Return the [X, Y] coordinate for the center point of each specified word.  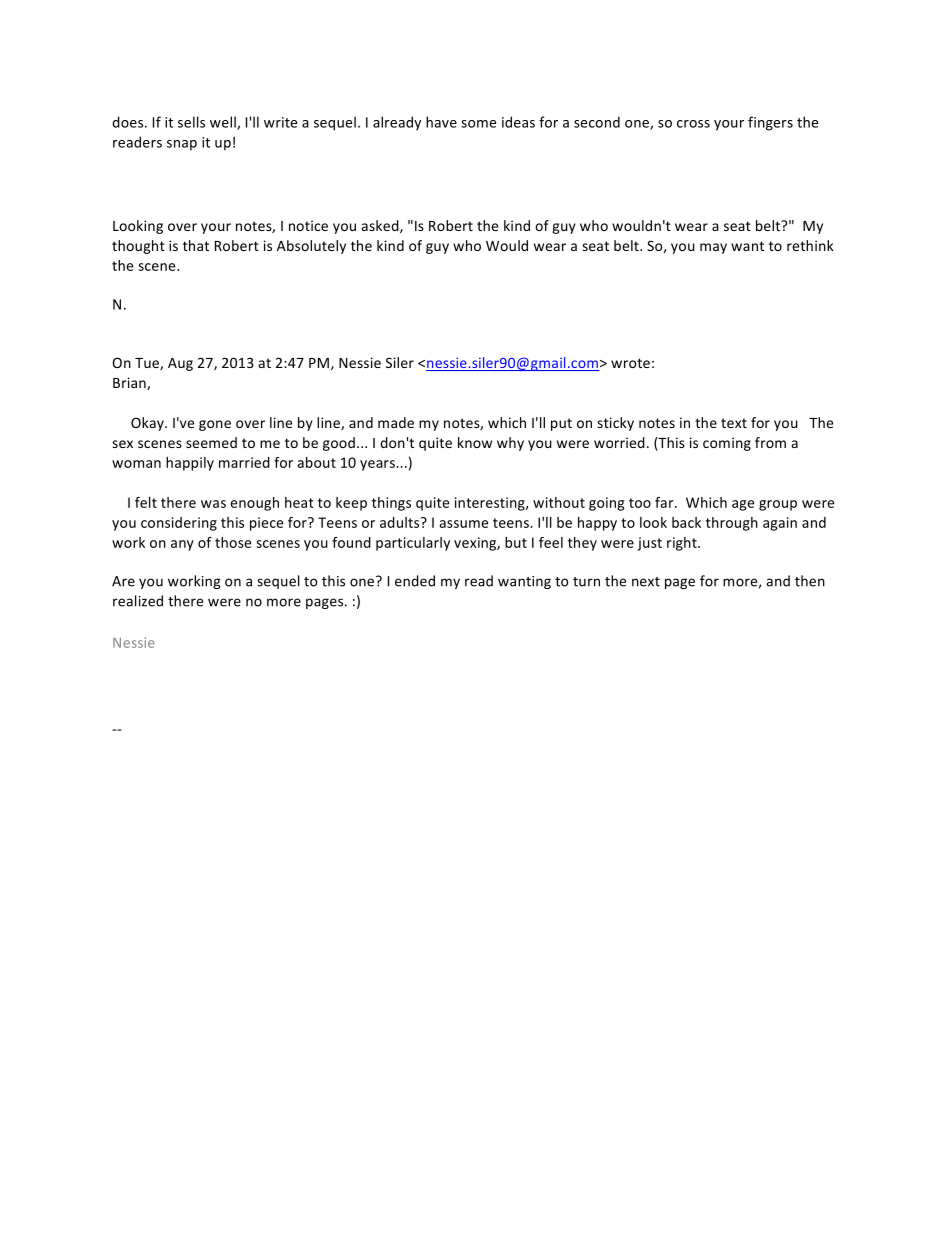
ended [415, 581]
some [478, 124]
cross [693, 124]
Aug [180, 364]
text [734, 423]
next [646, 582]
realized [138, 601]
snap [182, 145]
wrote [630, 363]
